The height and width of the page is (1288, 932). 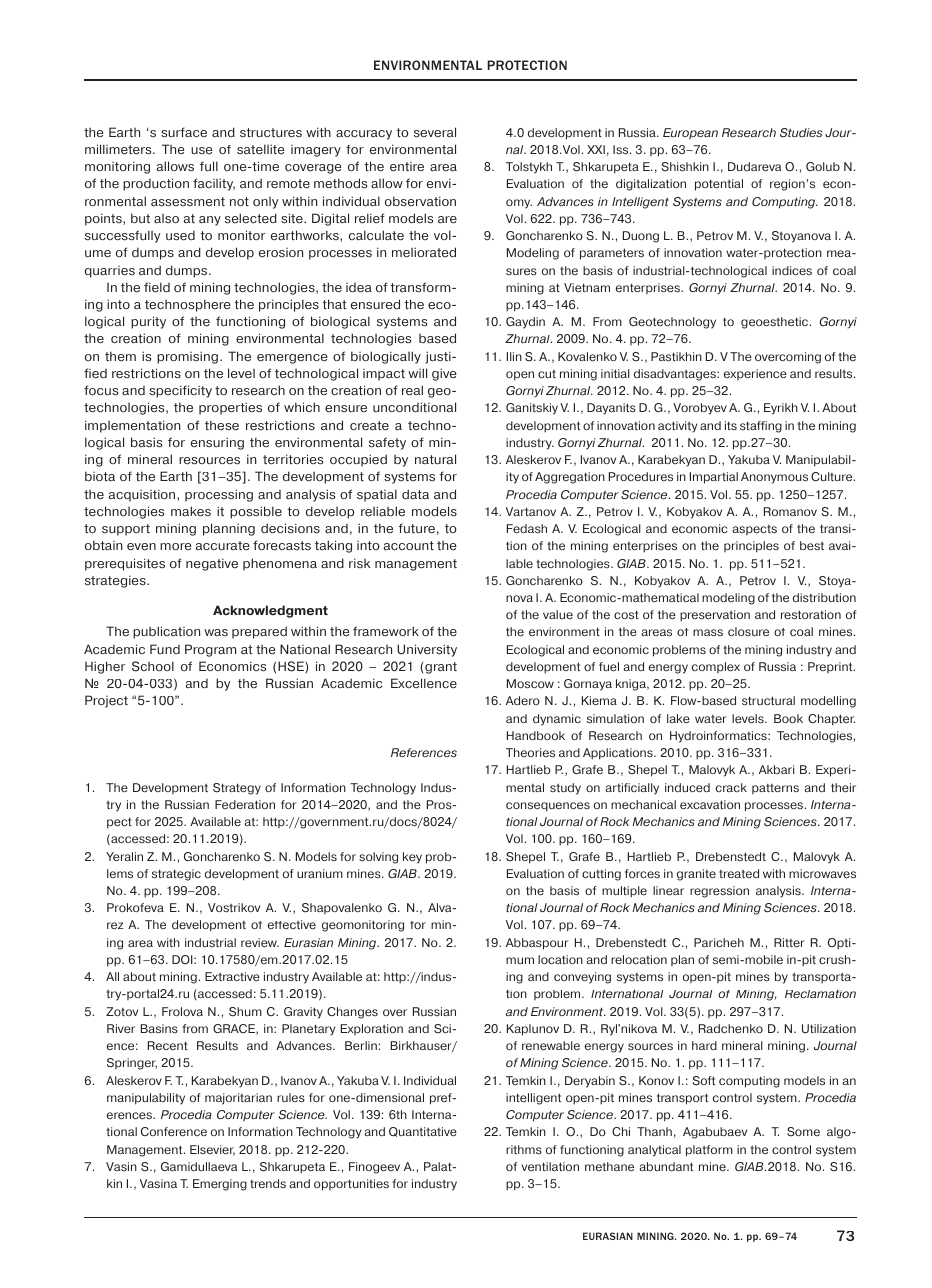 What do you see at coordinates (187, 357) in the page?
I see `promising` at bounding box center [187, 357].
